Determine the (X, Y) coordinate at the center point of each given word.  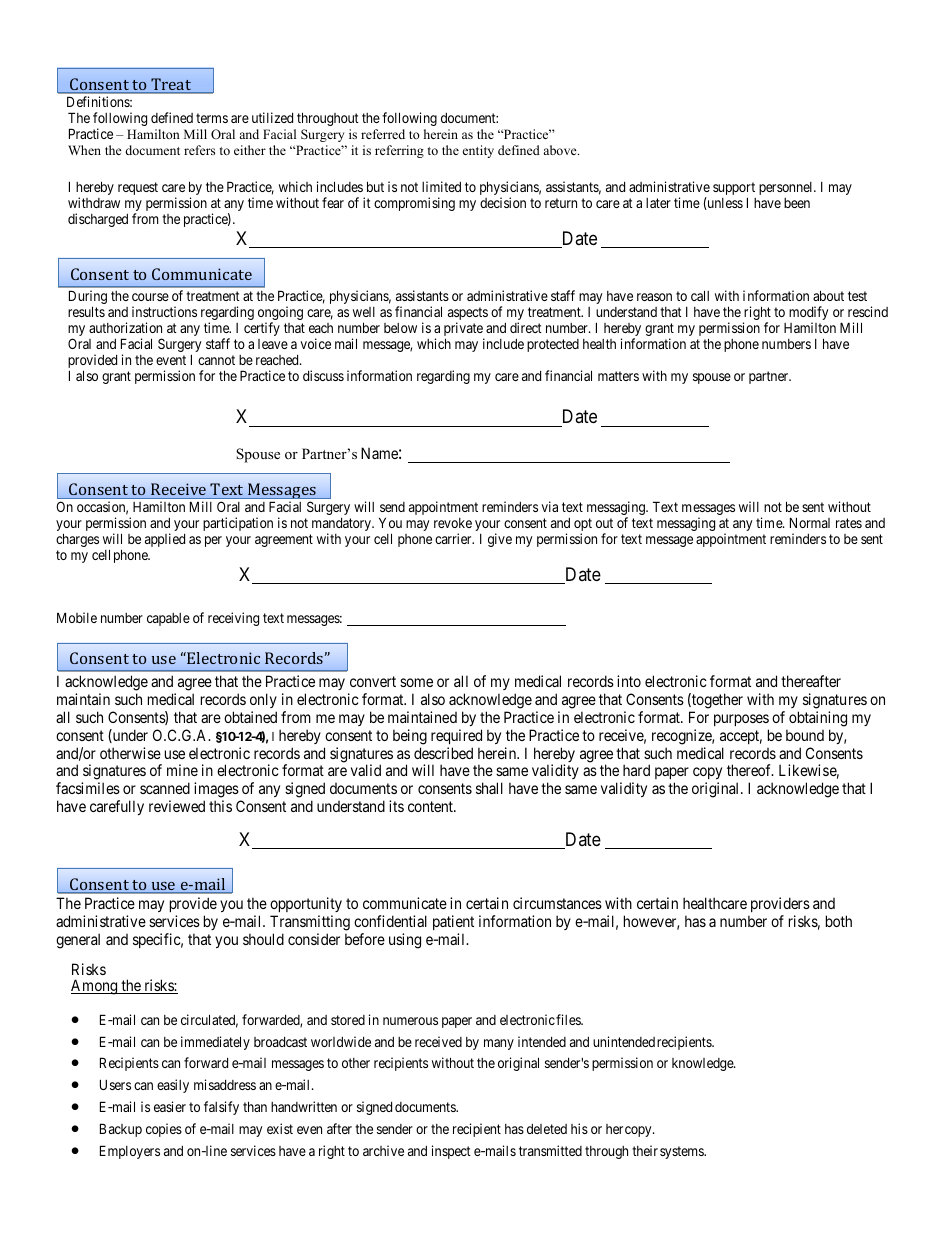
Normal (810, 522)
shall (489, 788)
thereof (750, 770)
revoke (453, 523)
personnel (787, 188)
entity (478, 151)
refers (199, 150)
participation (238, 524)
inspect (451, 1152)
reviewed (177, 806)
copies (164, 1130)
